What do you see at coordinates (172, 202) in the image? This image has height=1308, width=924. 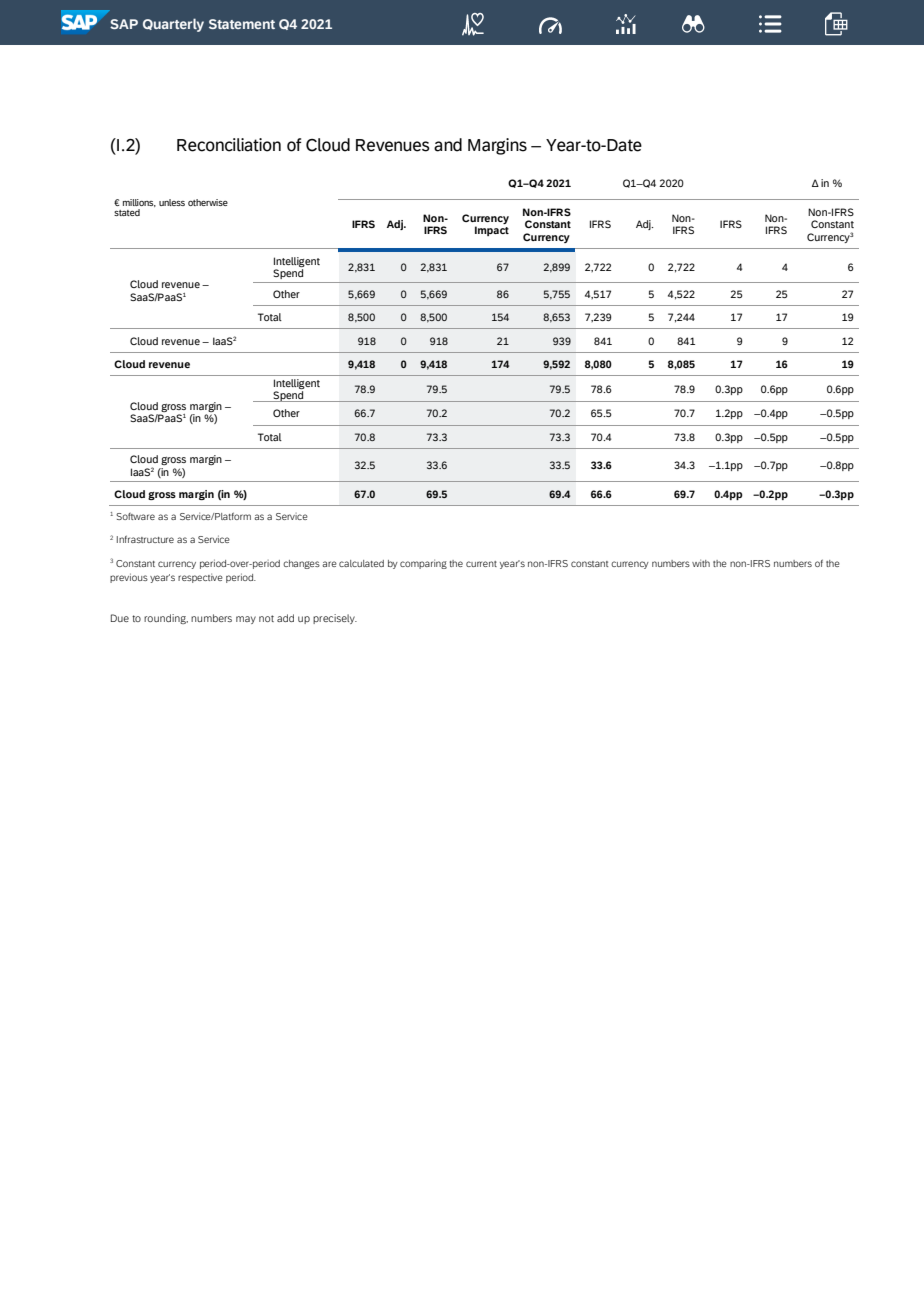 I see `unless` at bounding box center [172, 202].
